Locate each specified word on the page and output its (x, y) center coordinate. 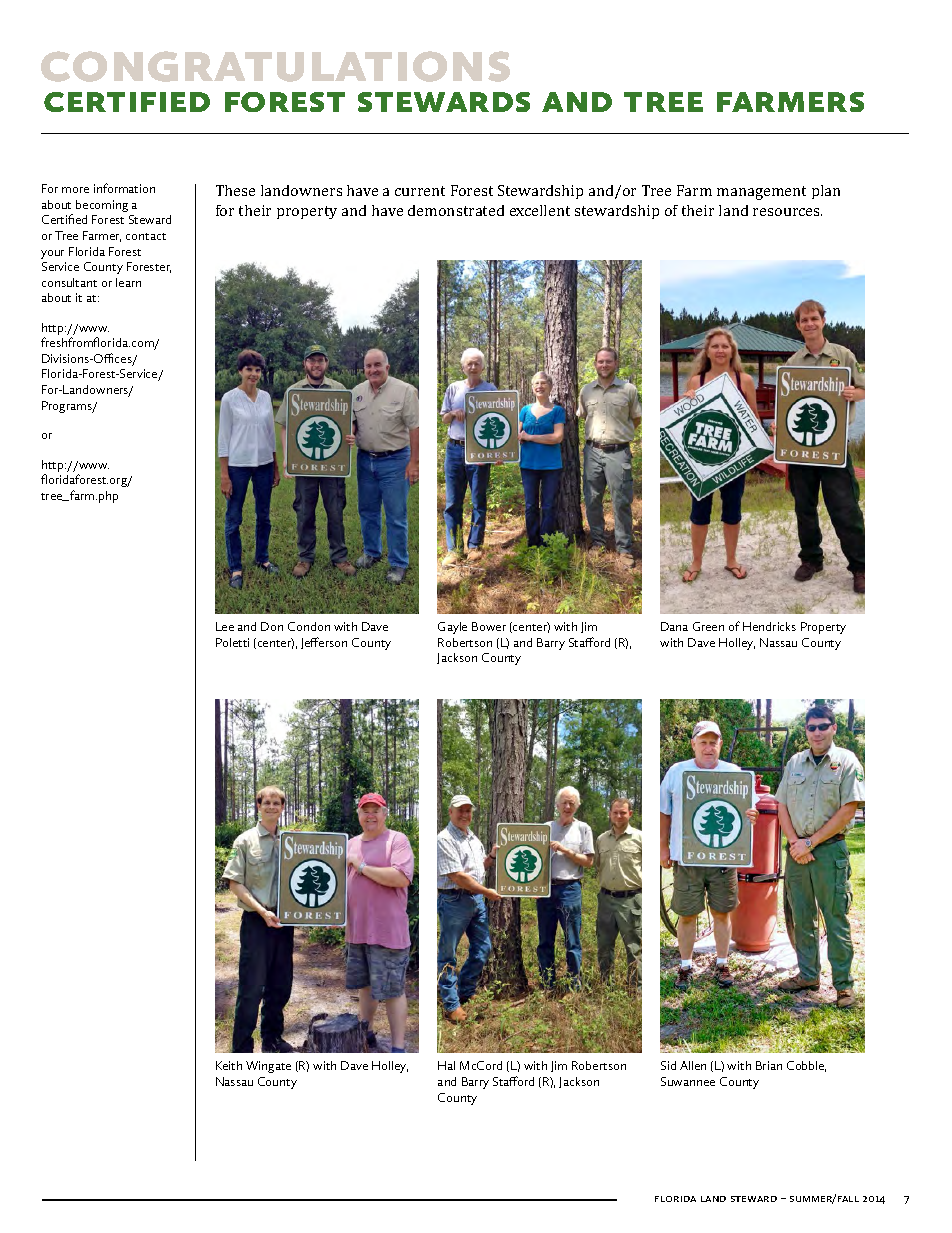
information (124, 188)
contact (146, 236)
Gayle (452, 628)
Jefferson (324, 643)
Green (708, 626)
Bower (489, 626)
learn (128, 282)
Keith (229, 1065)
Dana (674, 626)
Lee (225, 626)
